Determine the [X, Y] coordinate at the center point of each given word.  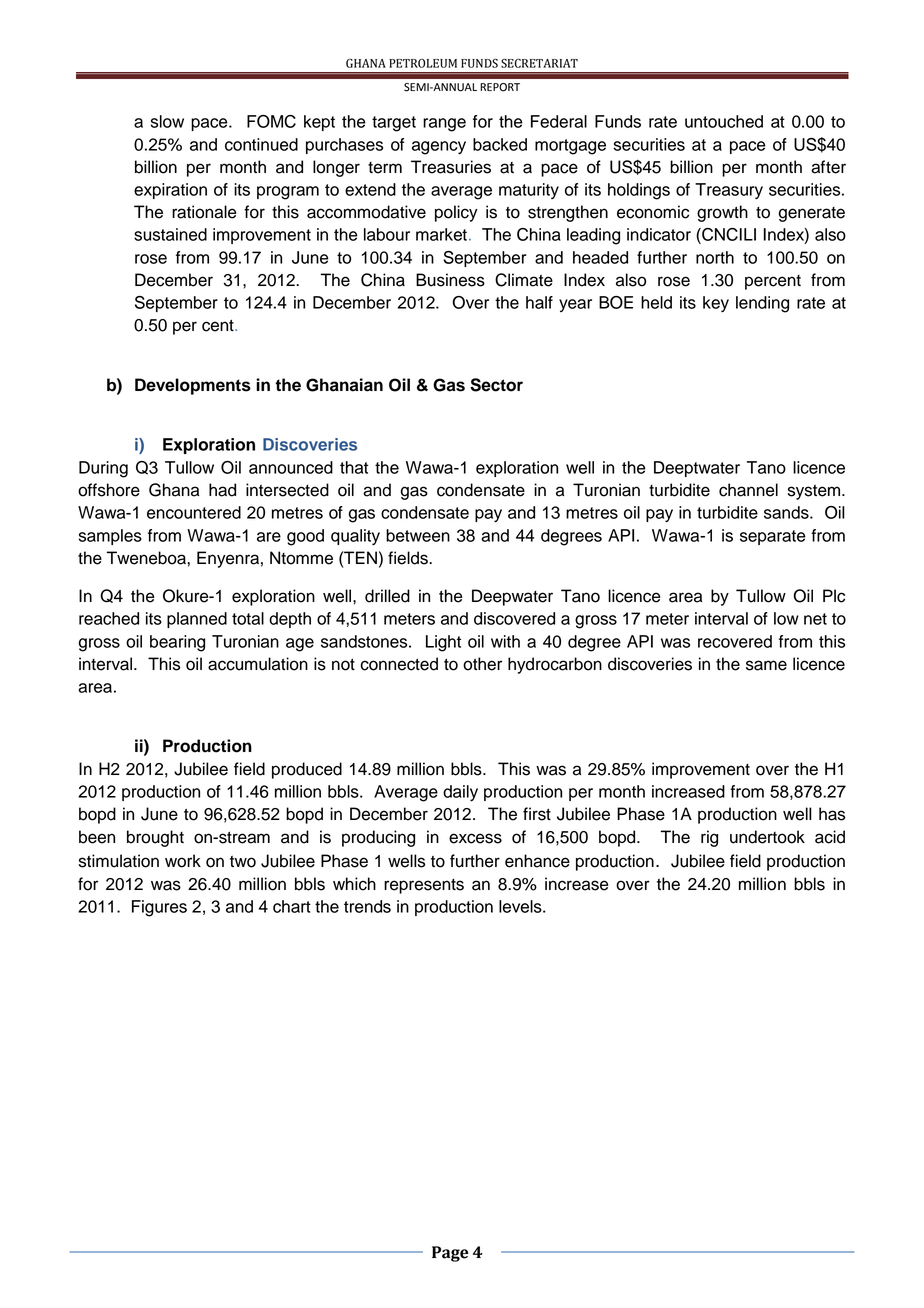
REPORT [500, 87]
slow [167, 121]
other [482, 664]
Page [450, 1254]
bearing [177, 643]
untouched [724, 121]
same [766, 665]
